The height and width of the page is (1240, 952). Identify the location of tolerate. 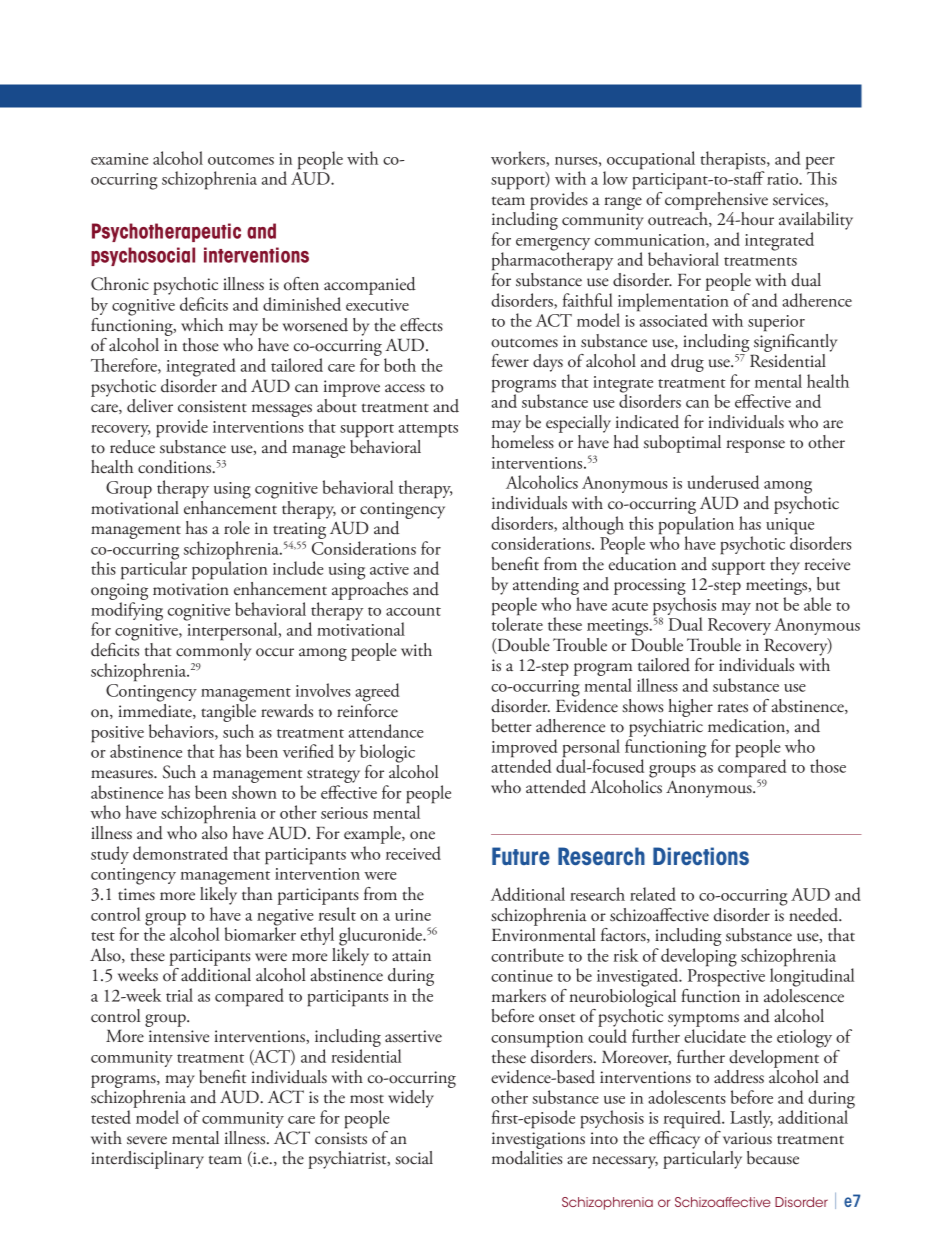
(517, 623).
